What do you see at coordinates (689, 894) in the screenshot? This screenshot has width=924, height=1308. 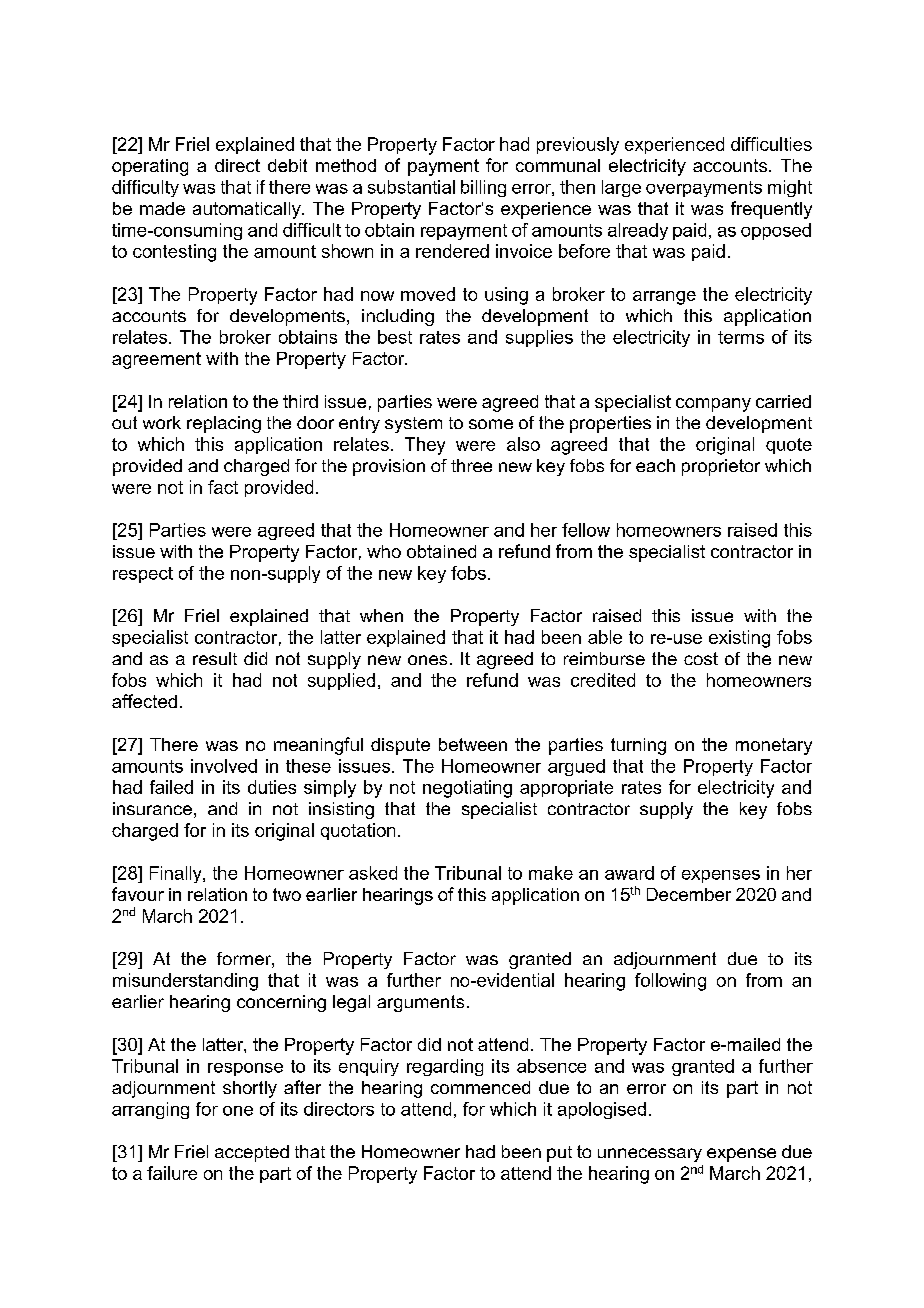 I see `December` at bounding box center [689, 894].
